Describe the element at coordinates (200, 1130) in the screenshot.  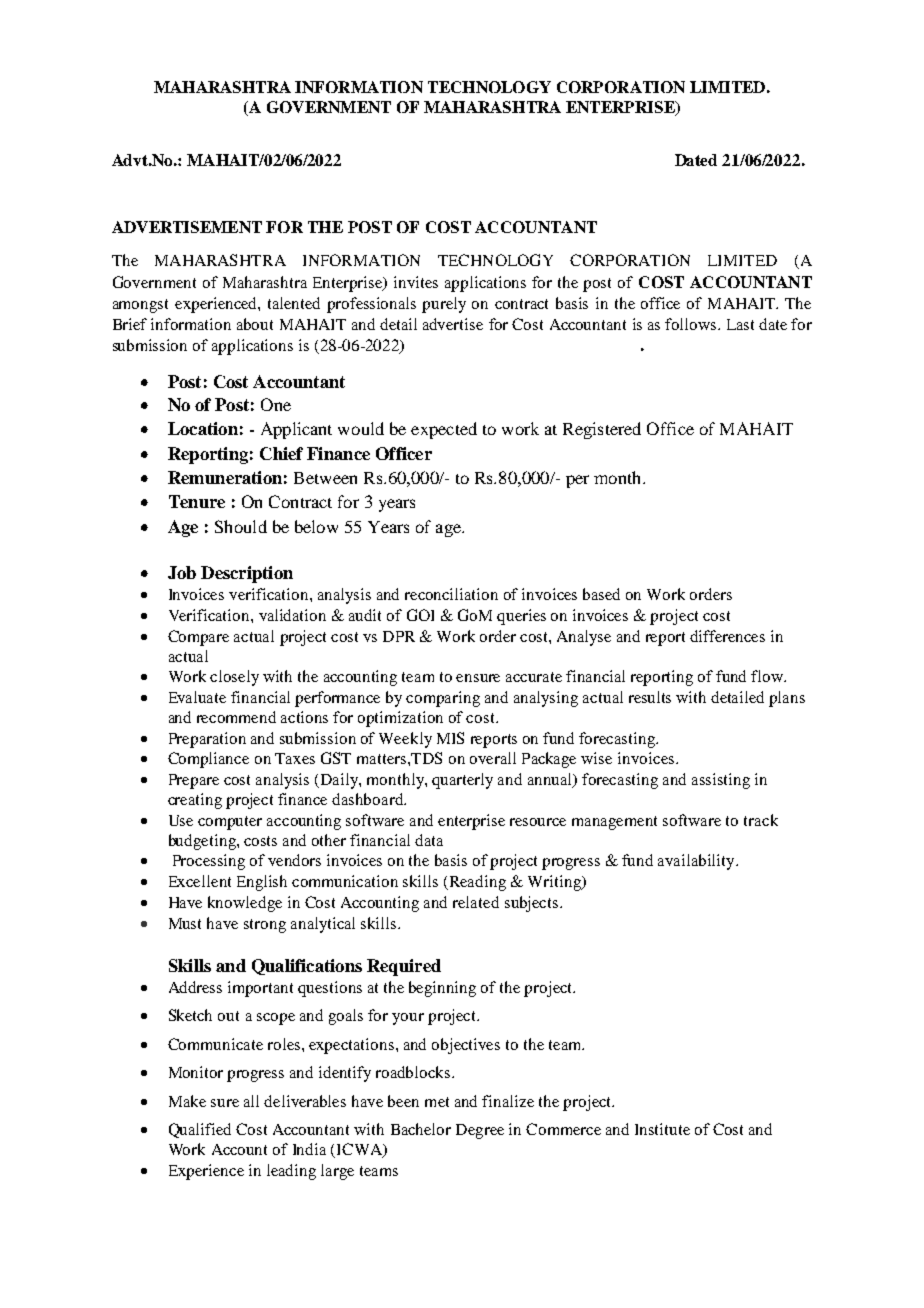
I see `Qualified` at that location.
